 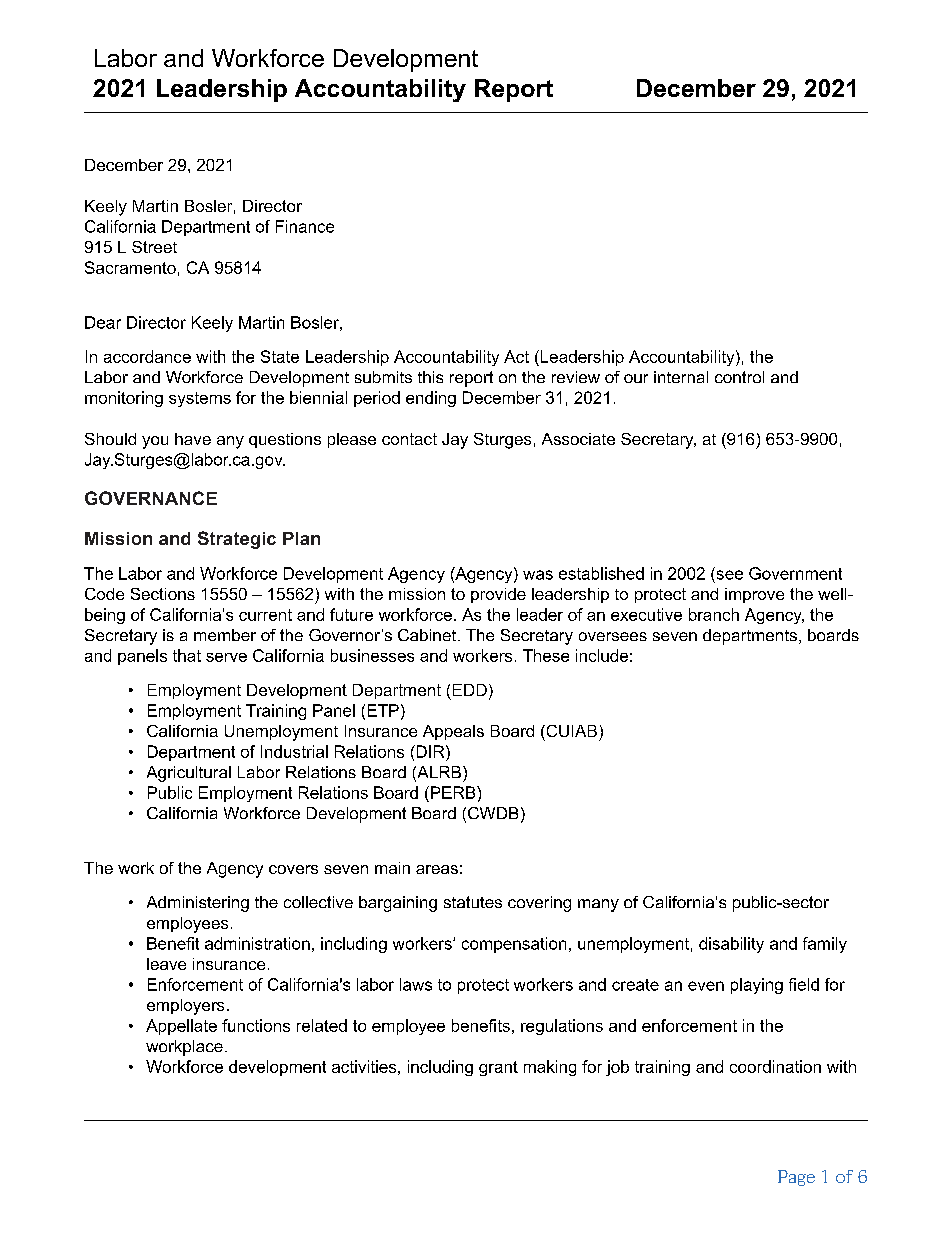 I want to click on disability, so click(x=731, y=945).
